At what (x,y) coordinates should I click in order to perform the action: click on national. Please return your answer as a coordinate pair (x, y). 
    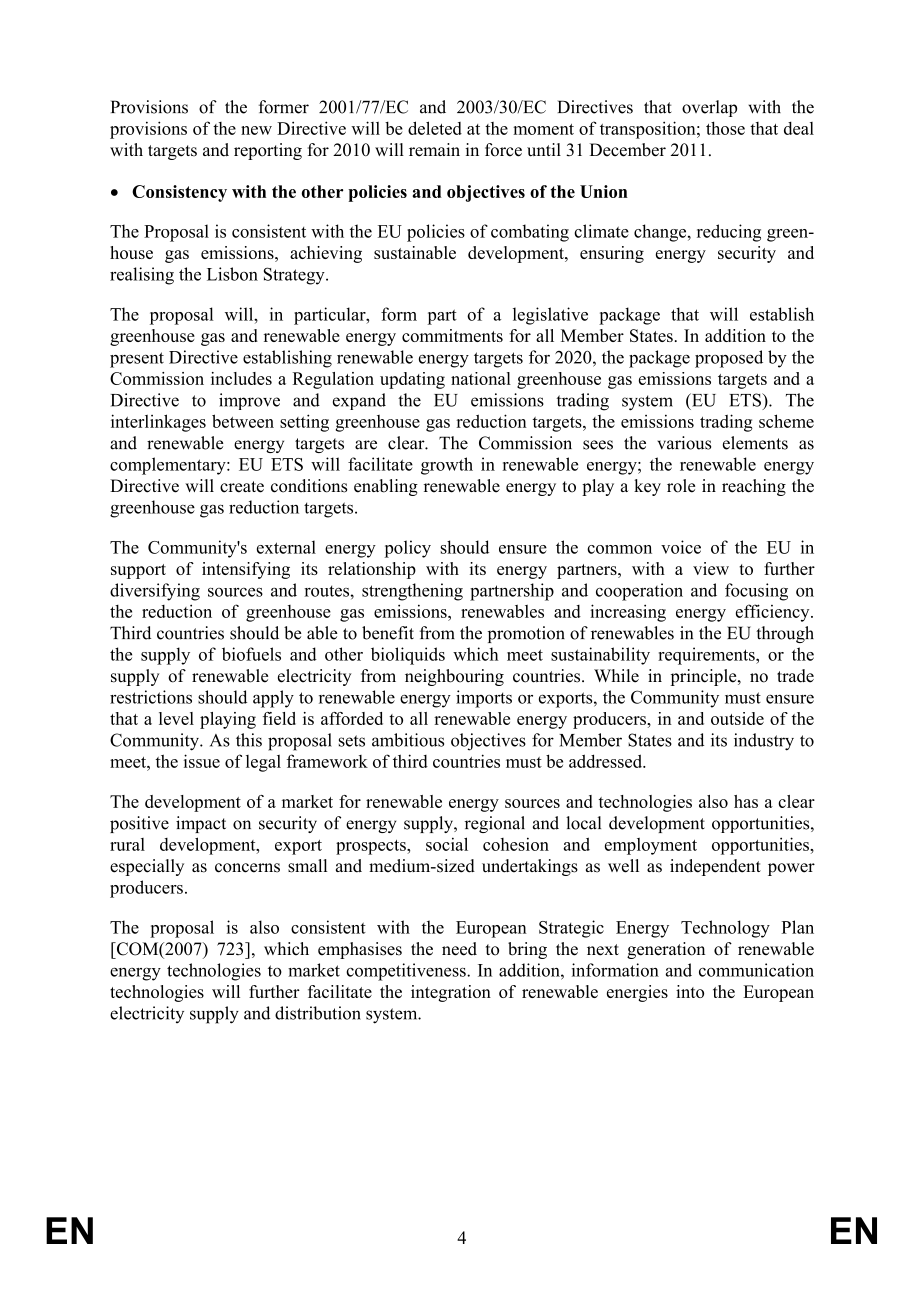
    Looking at the image, I should click on (481, 378).
